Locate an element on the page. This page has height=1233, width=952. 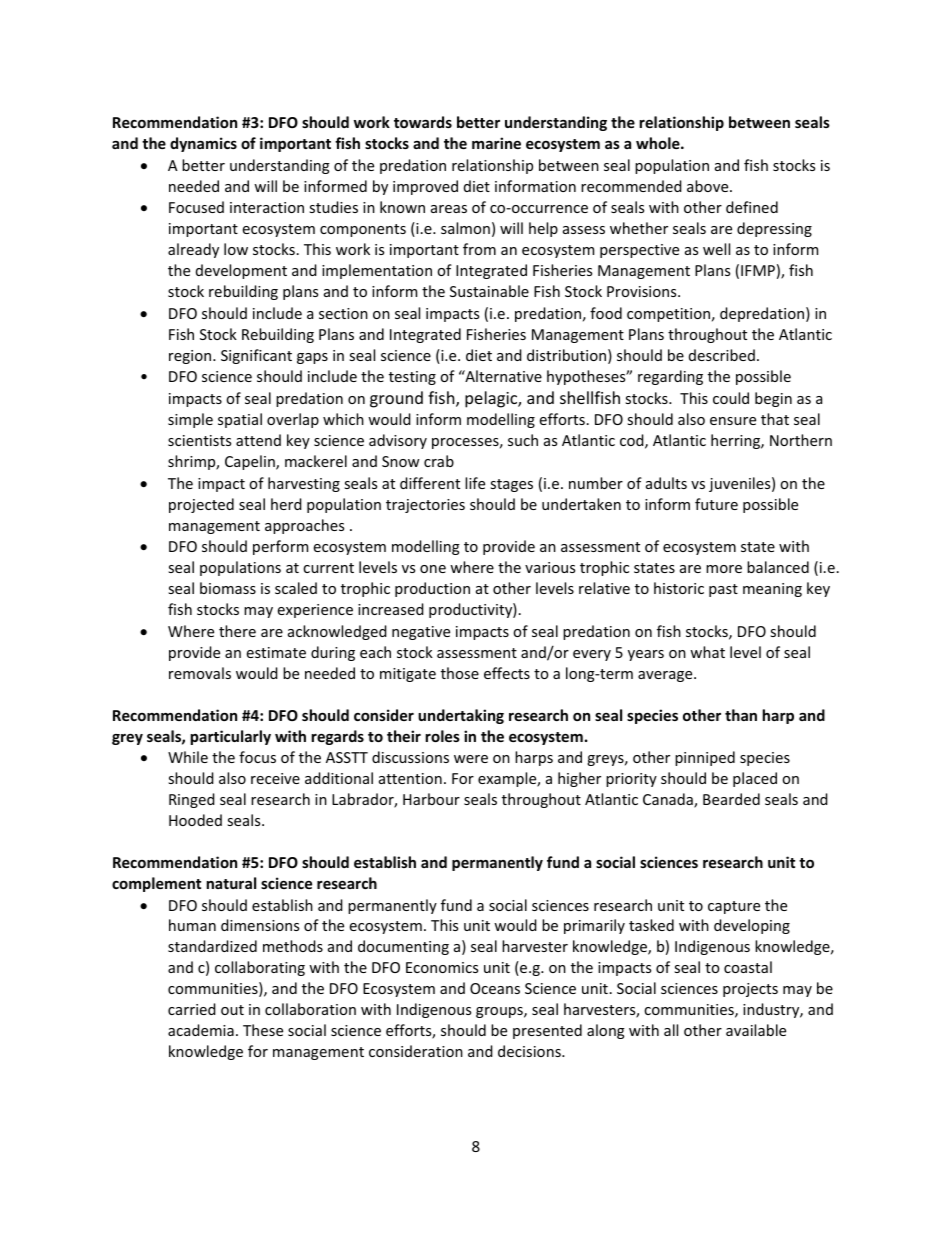
academia is located at coordinates (201, 1030).
